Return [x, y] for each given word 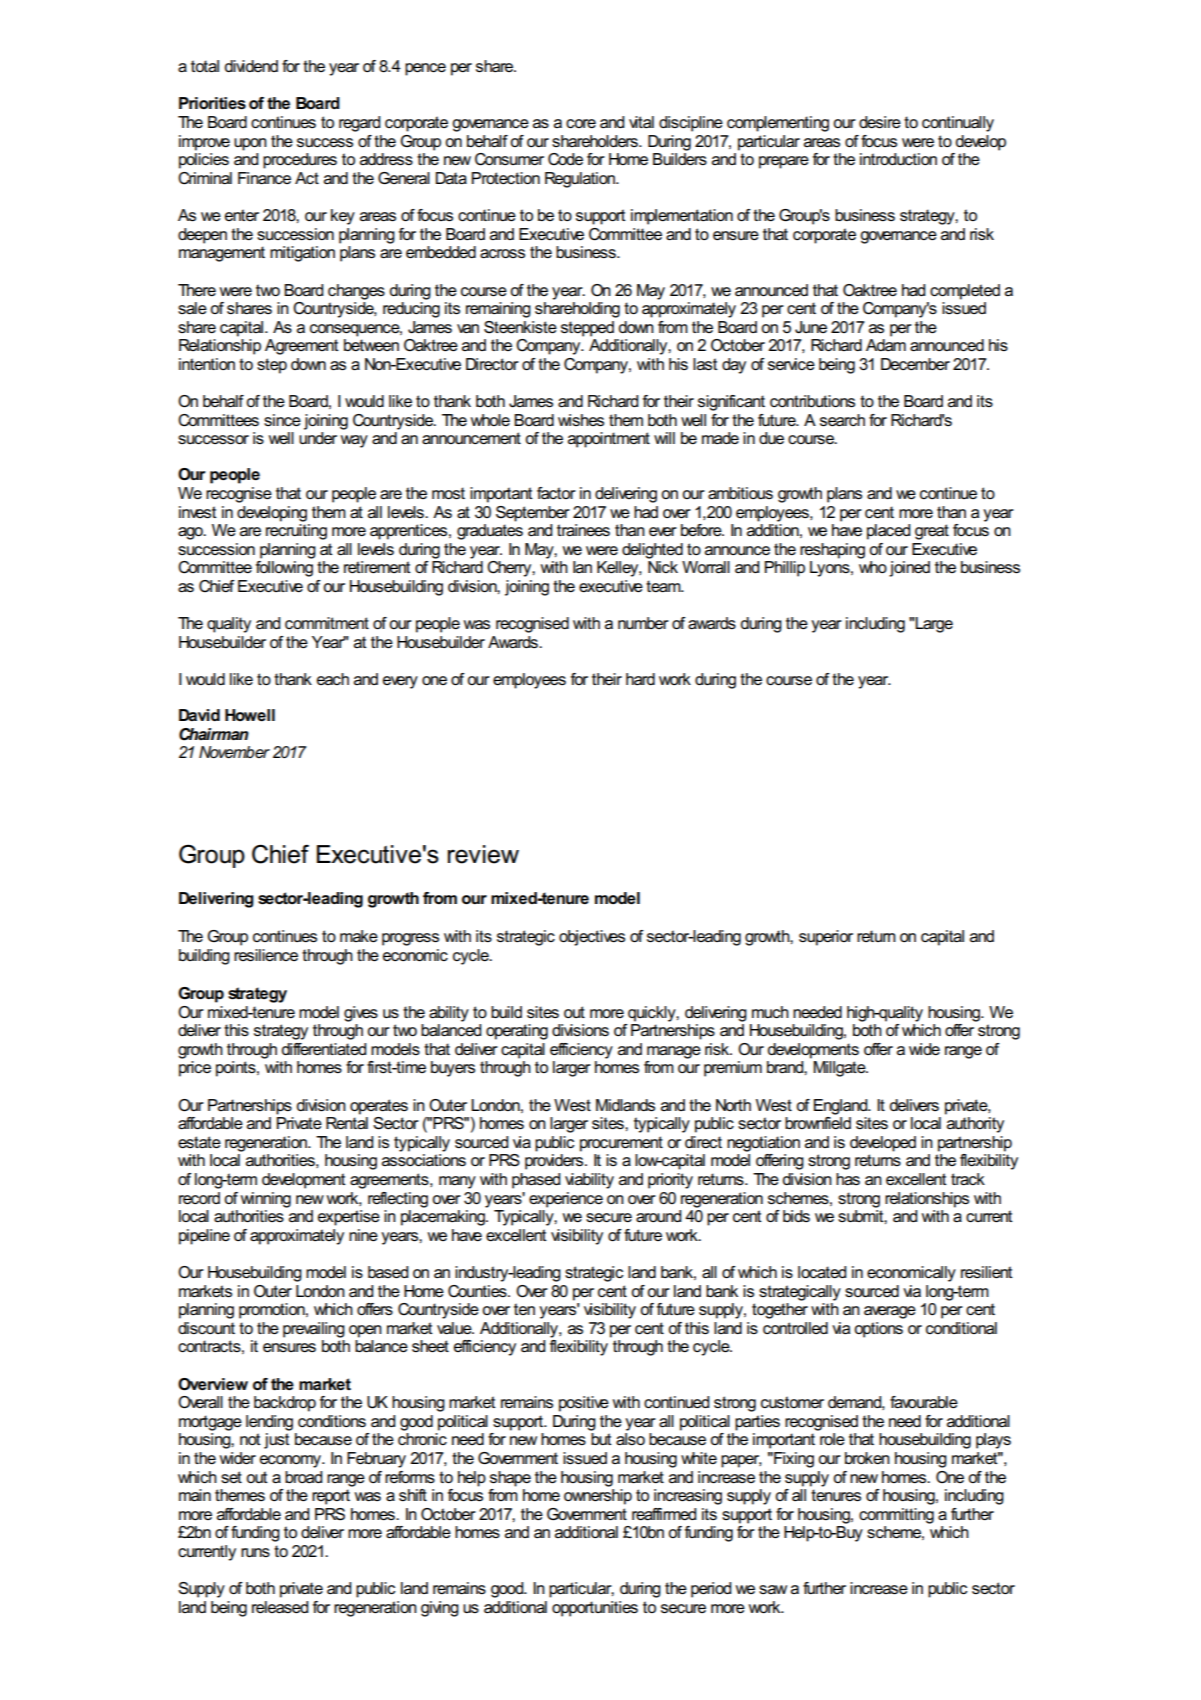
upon [250, 144]
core [581, 123]
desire [880, 122]
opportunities [595, 1609]
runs [255, 1552]
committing [896, 1516]
